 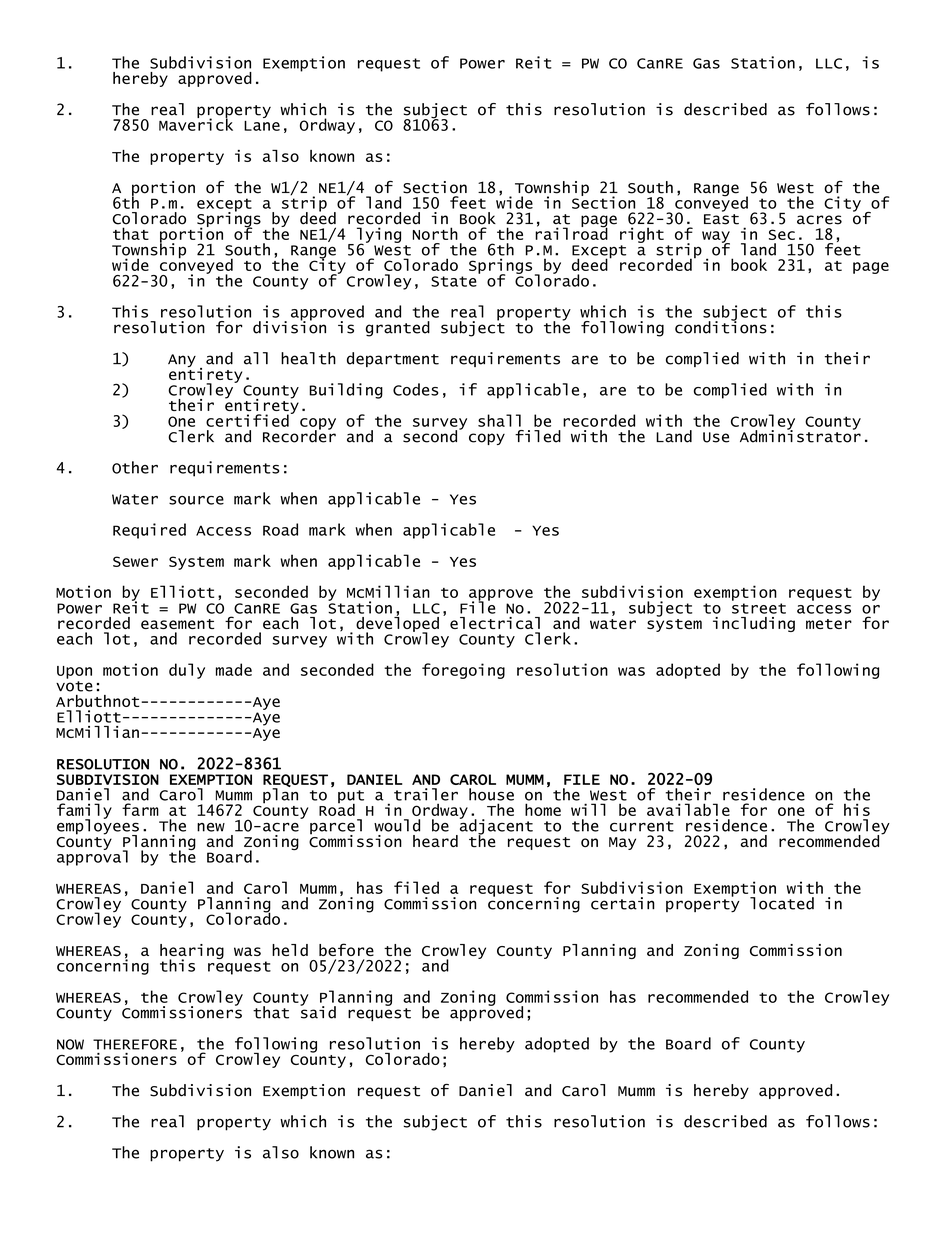 I want to click on available, so click(x=688, y=809).
